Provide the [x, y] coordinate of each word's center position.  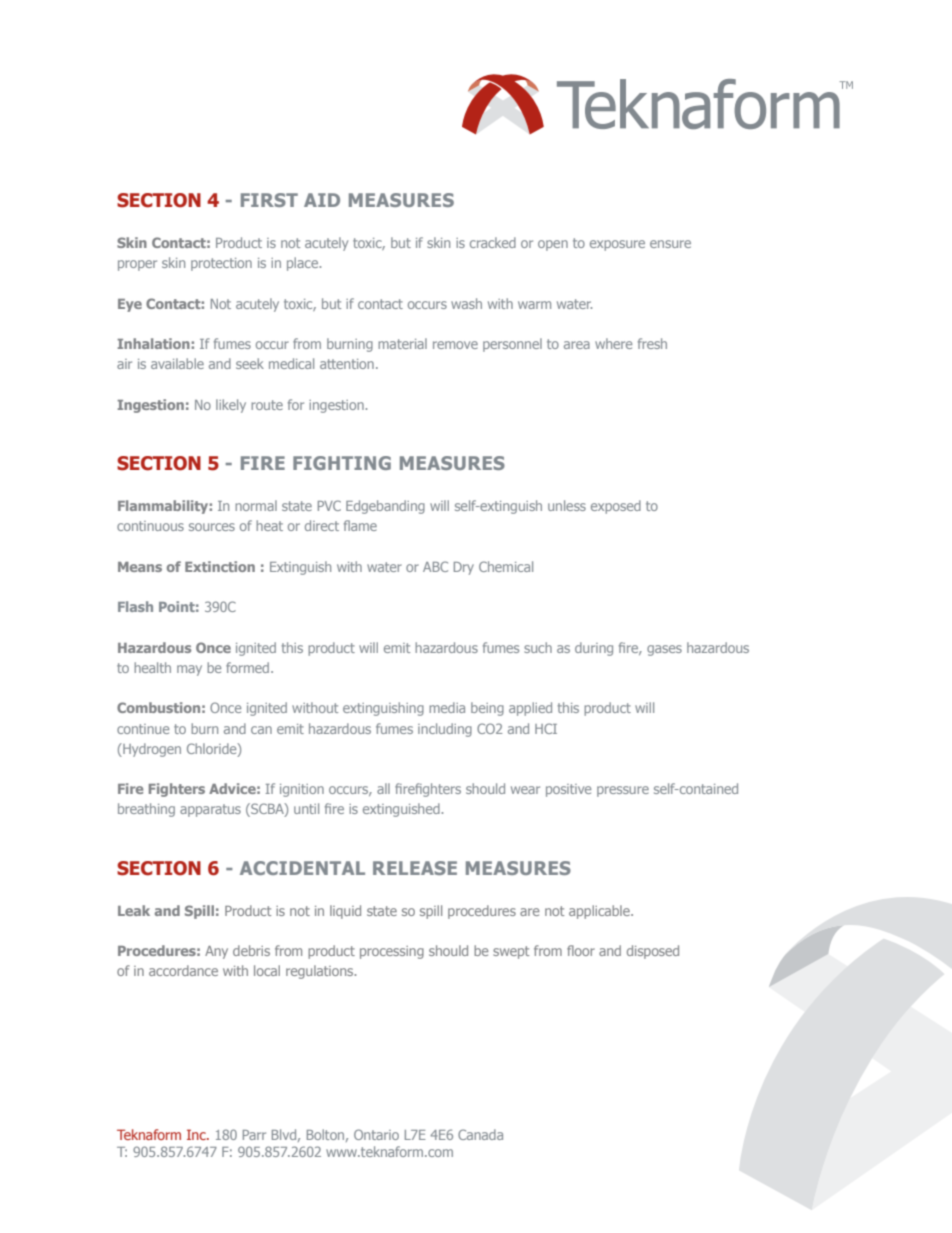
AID [322, 200]
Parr [254, 1135]
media [447, 707]
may [189, 670]
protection [221, 264]
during [594, 649]
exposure [617, 245]
